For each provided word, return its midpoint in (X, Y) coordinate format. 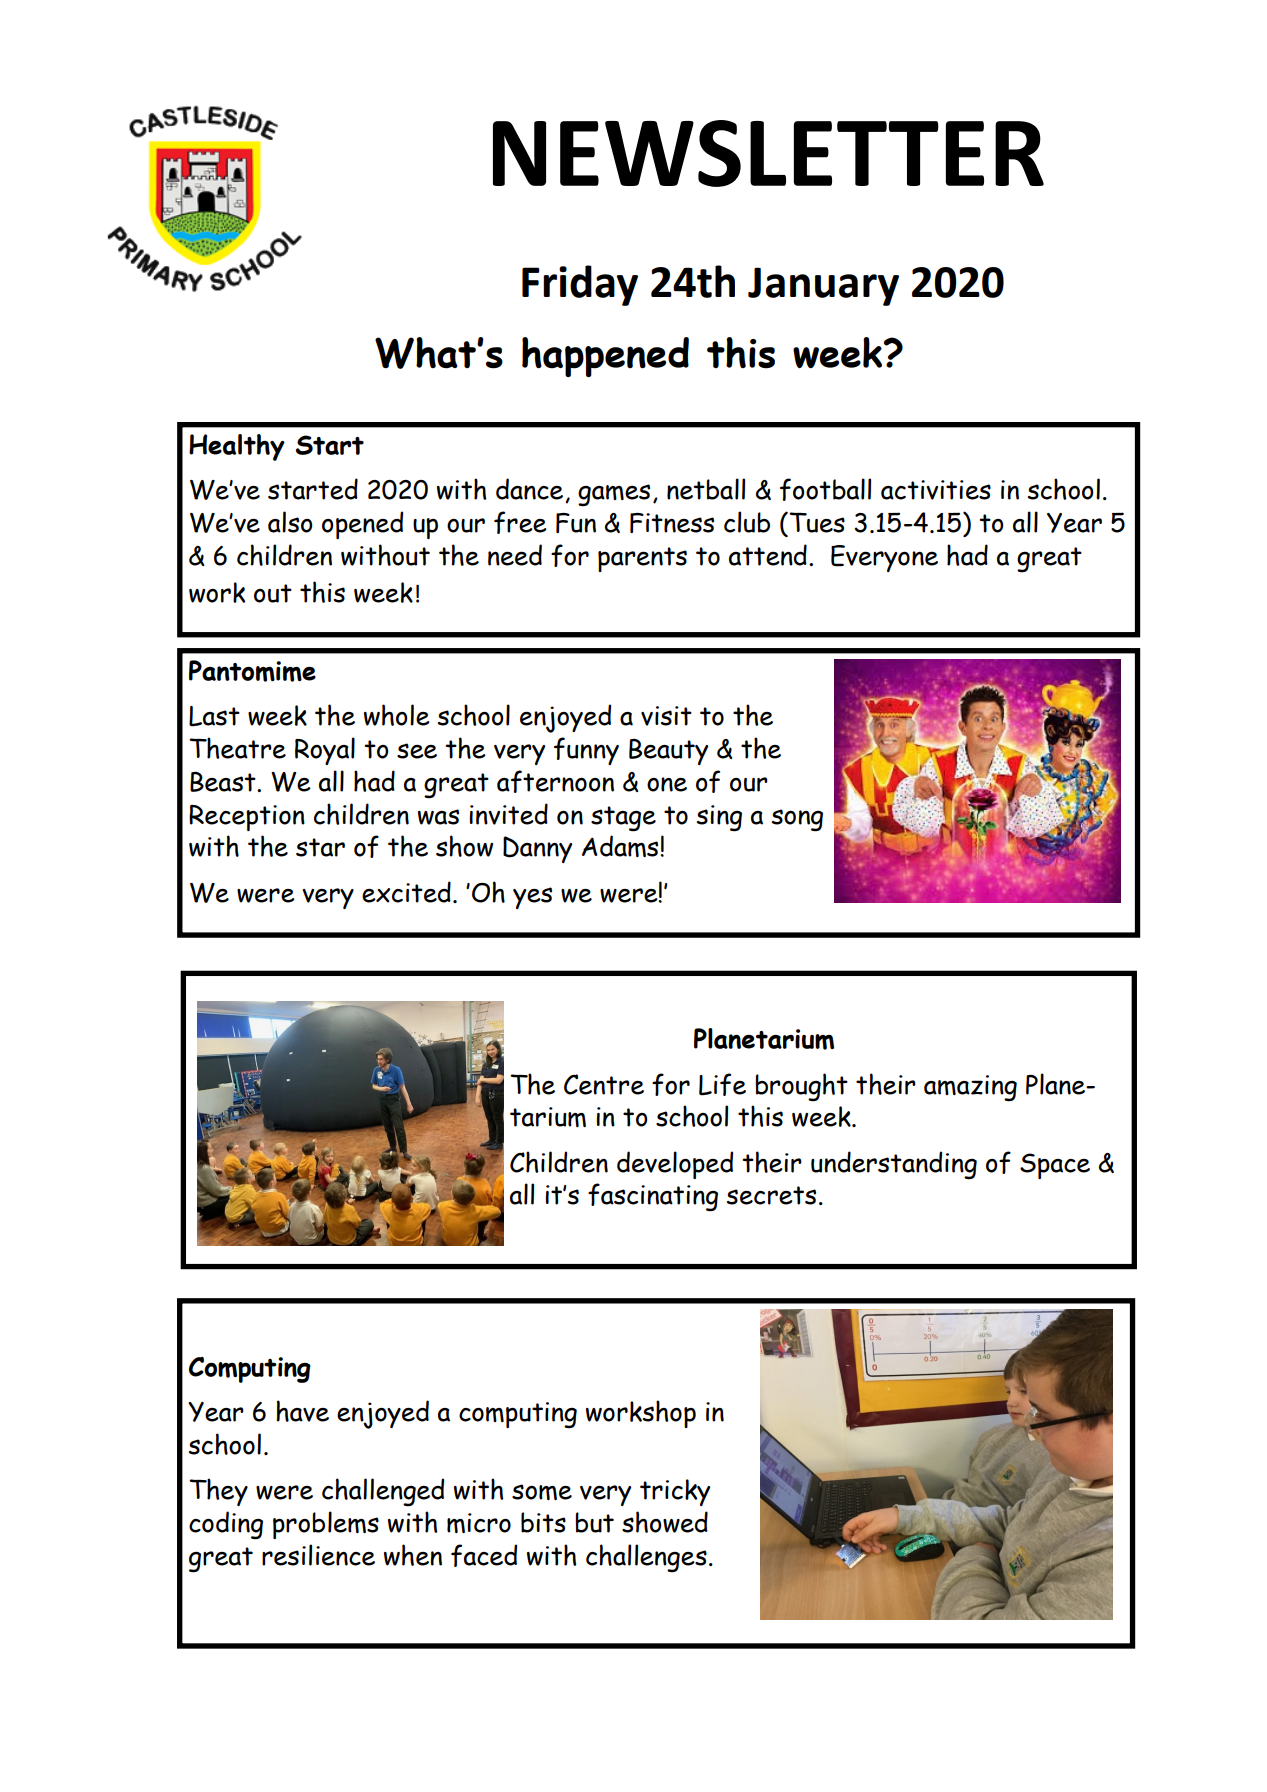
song (797, 820)
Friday (580, 285)
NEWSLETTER (768, 153)
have (302, 1411)
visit (666, 716)
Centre (604, 1084)
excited (406, 892)
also (290, 522)
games (614, 495)
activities (936, 490)
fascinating (653, 1197)
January (823, 286)
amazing (970, 1088)
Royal (325, 751)
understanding (894, 1165)
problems (326, 1525)
